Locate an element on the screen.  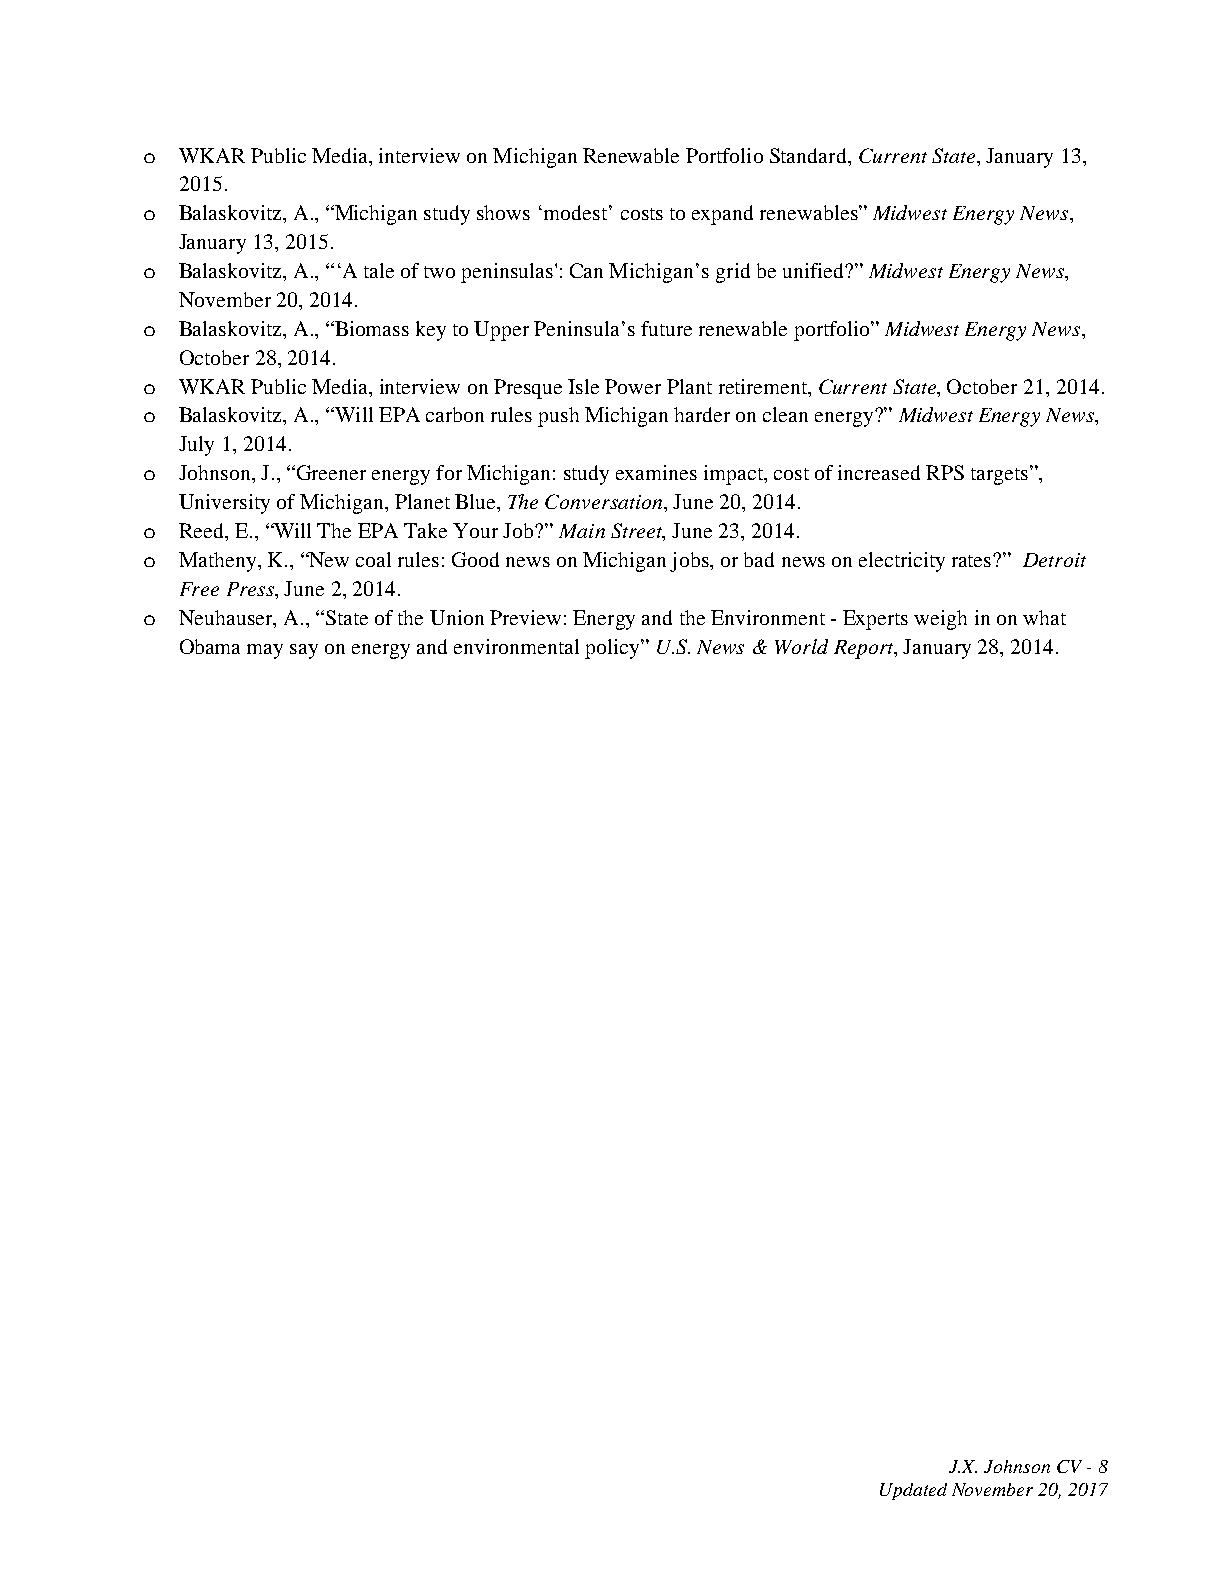
modest is located at coordinates (577, 212).
